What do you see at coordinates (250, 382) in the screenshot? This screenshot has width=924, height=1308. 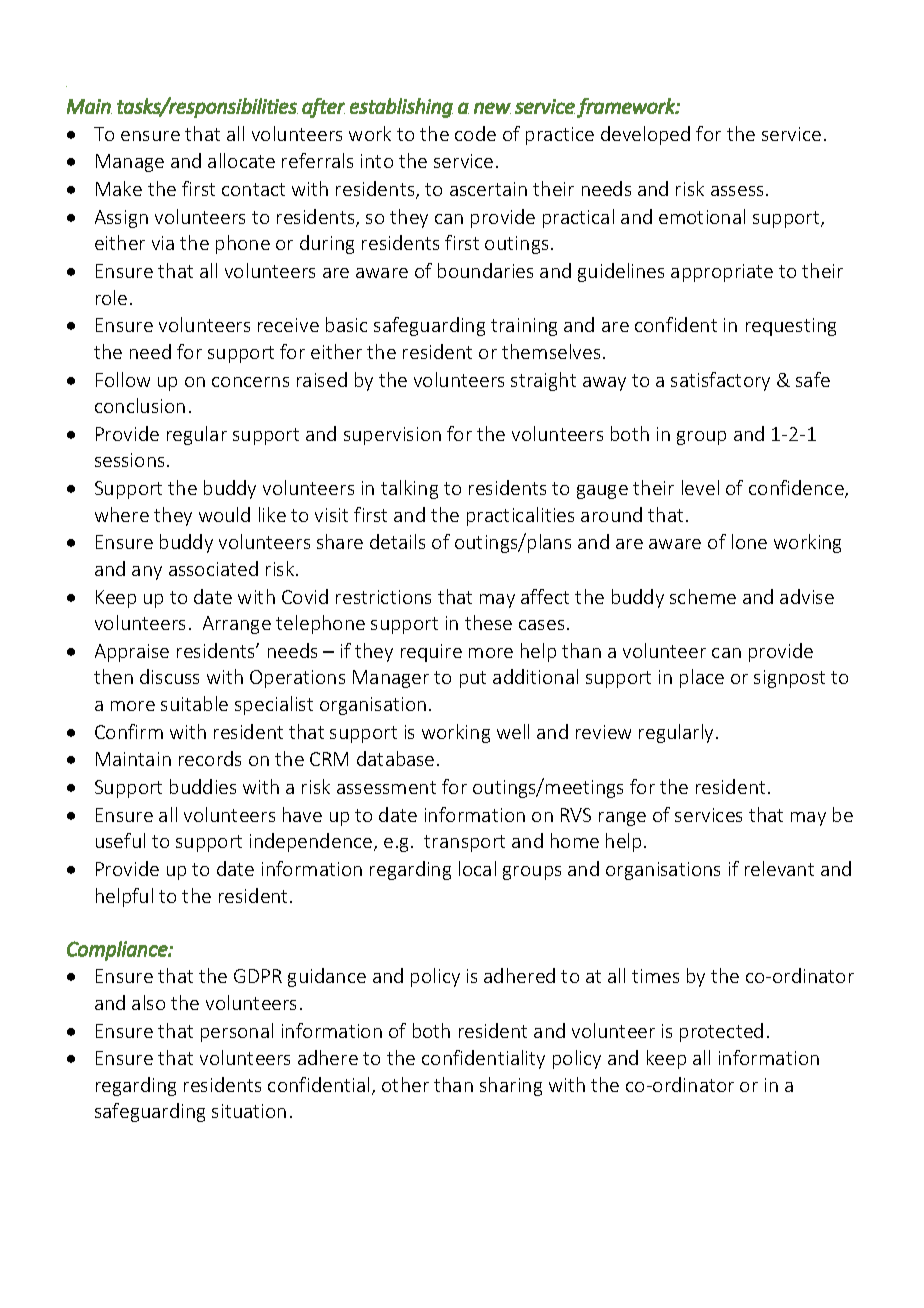 I see `concerns` at bounding box center [250, 382].
